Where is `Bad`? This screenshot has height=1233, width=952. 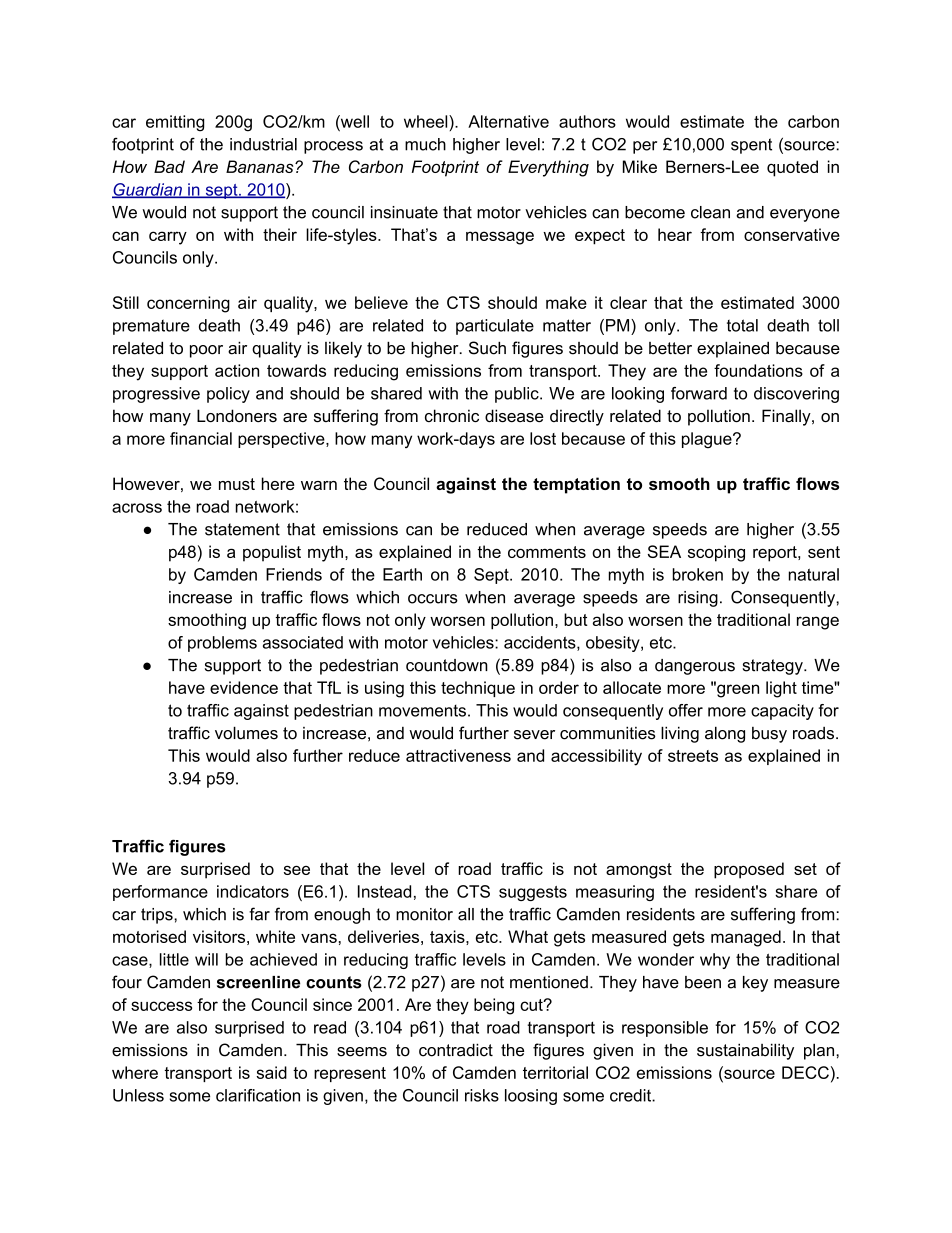 Bad is located at coordinates (169, 166).
